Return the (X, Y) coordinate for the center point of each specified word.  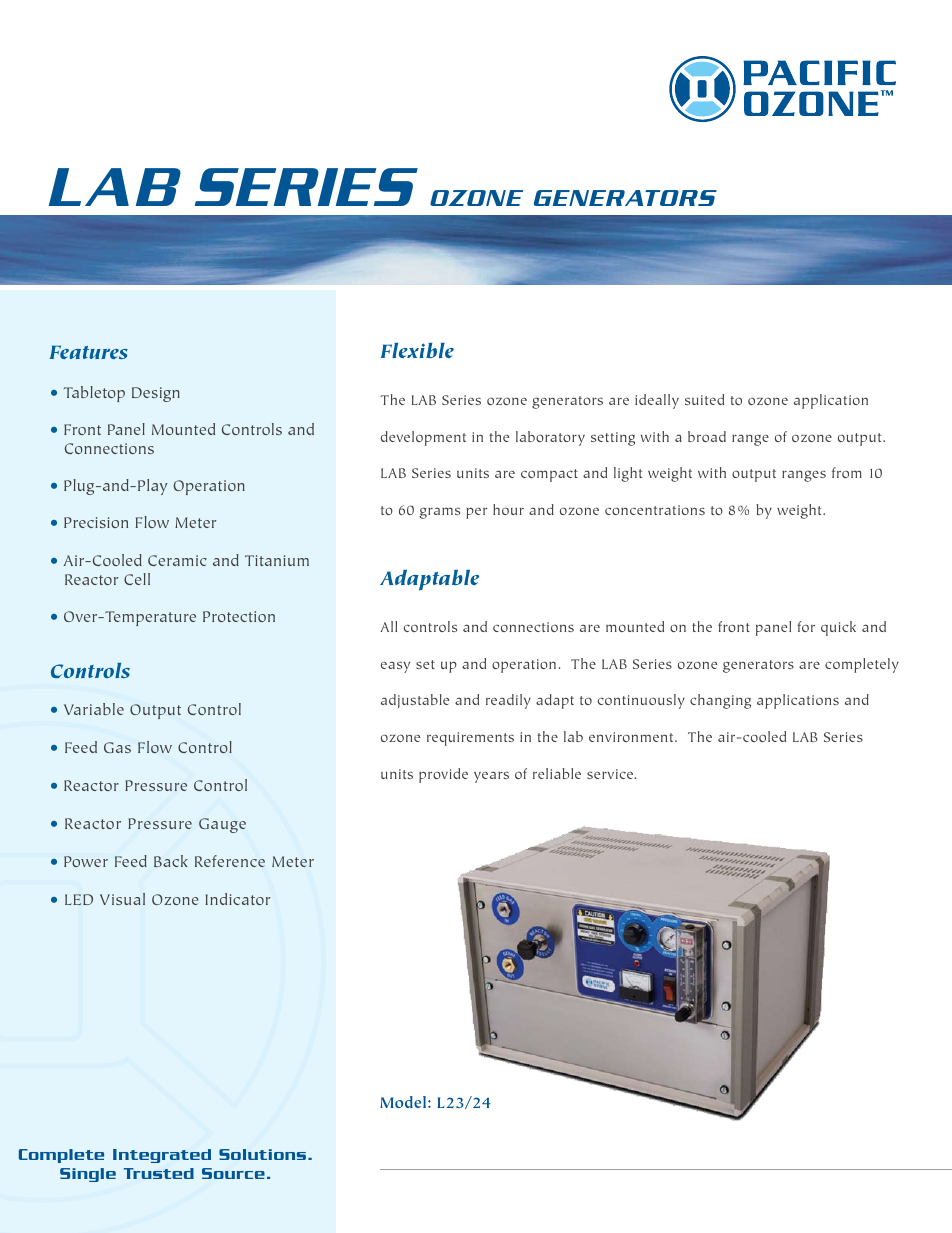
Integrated (162, 1156)
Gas (117, 747)
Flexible (417, 350)
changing (720, 701)
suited (704, 399)
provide (443, 775)
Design (156, 394)
